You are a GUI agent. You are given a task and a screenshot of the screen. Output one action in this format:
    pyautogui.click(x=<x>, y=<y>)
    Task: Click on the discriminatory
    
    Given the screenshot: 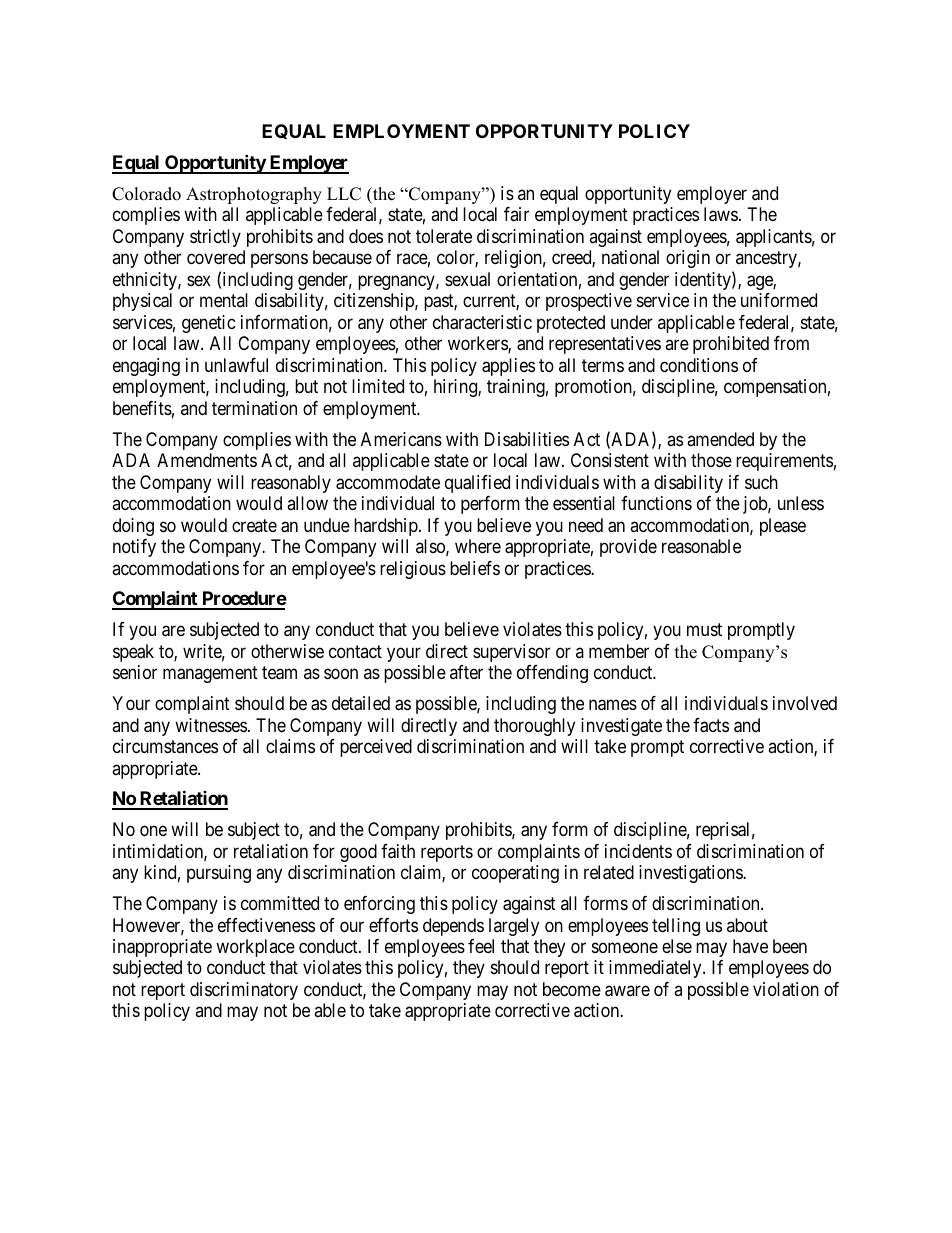 What is the action you would take?
    pyautogui.click(x=244, y=991)
